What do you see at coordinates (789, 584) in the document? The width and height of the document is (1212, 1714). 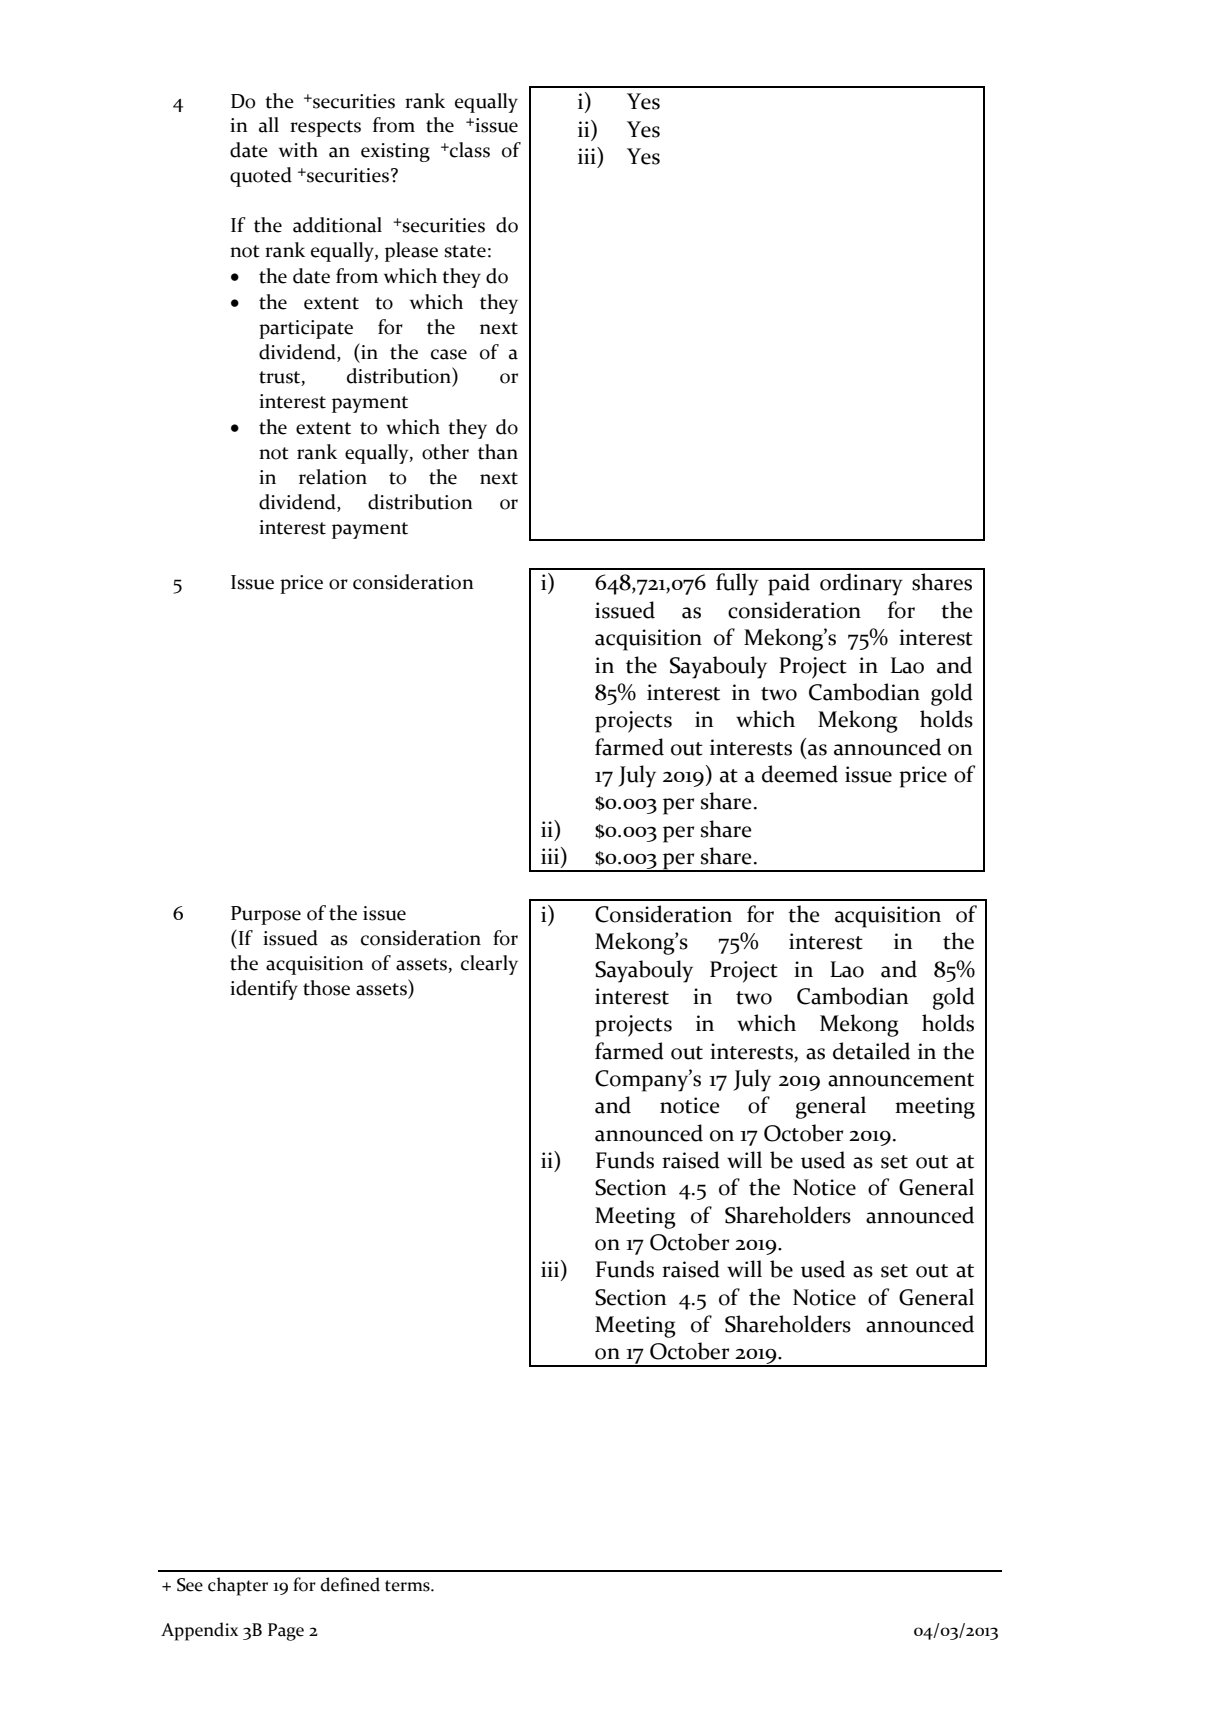 I see `paid` at bounding box center [789, 584].
